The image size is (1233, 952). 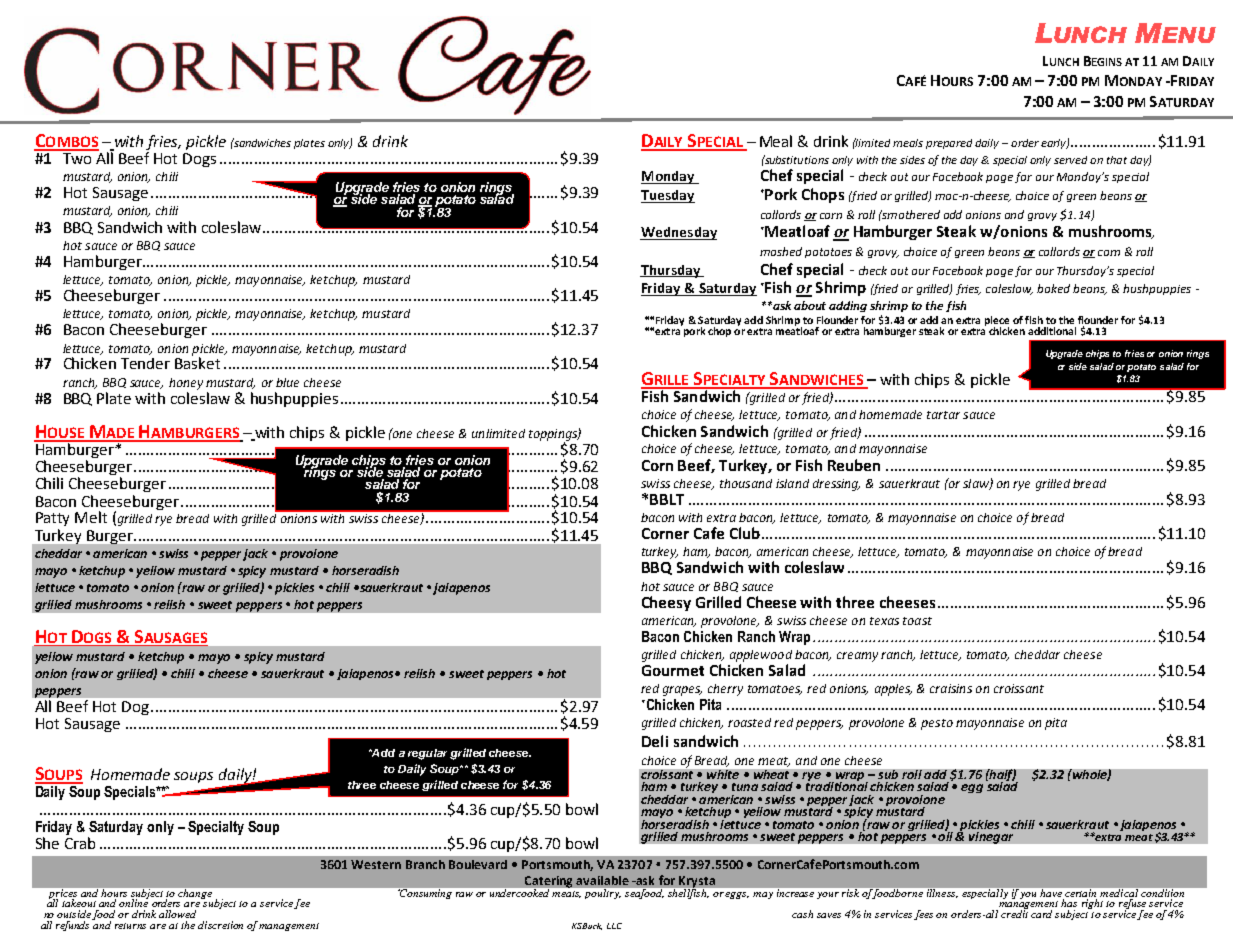 What do you see at coordinates (673, 670) in the screenshot?
I see `Gourmet` at bounding box center [673, 670].
